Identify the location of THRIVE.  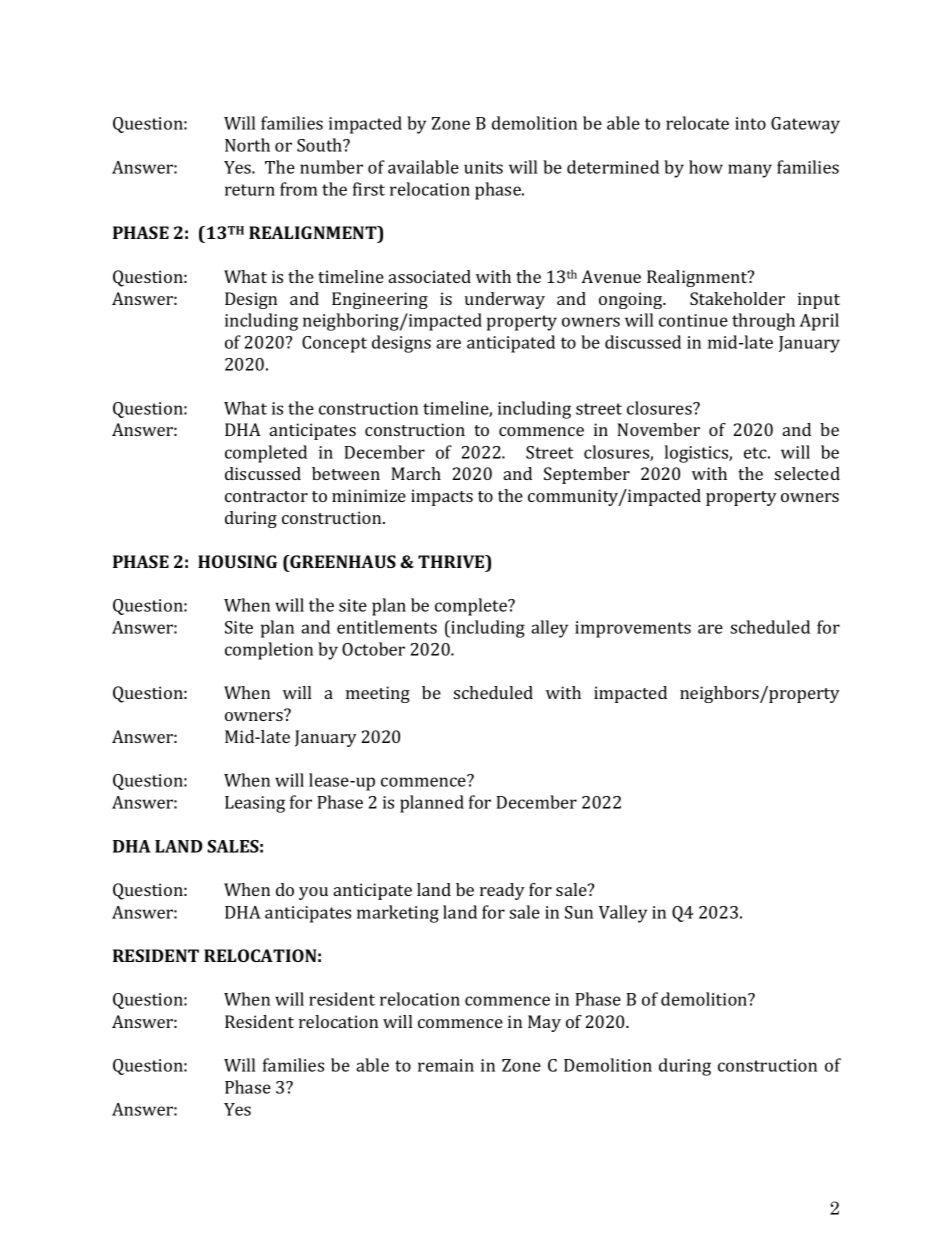
(452, 563).
